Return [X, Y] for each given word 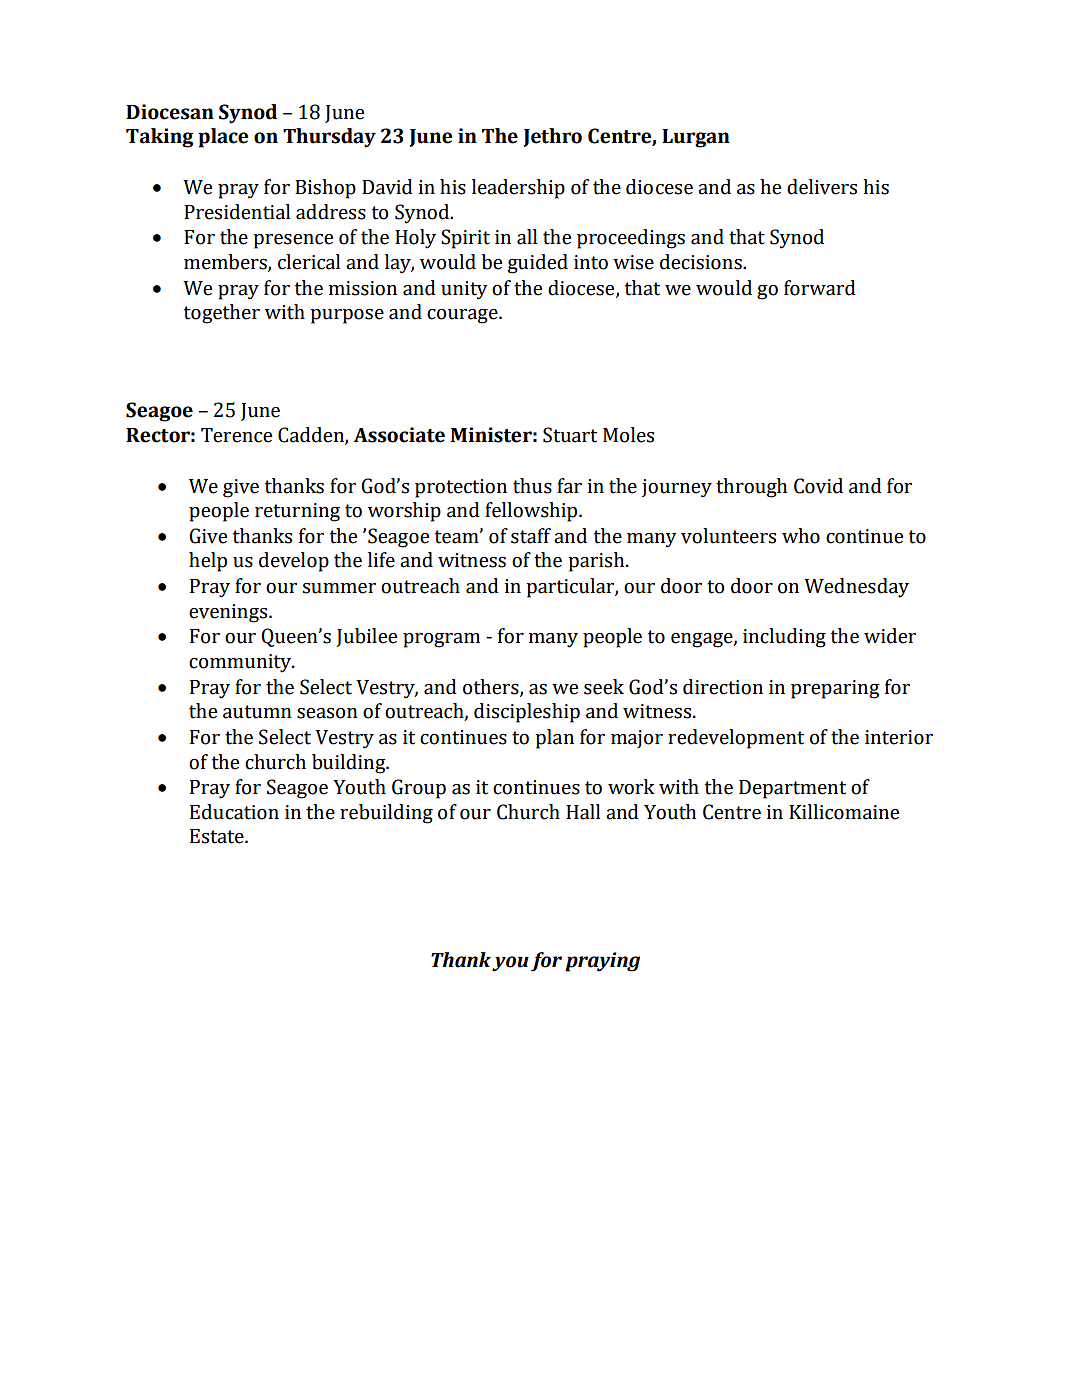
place [223, 138]
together [222, 314]
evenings [229, 613]
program [441, 640]
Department [792, 789]
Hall [583, 812]
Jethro [553, 137]
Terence [236, 435]
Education [234, 812]
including [784, 638]
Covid [818, 486]
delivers [822, 187]
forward [820, 288]
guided [538, 264]
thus [532, 486]
